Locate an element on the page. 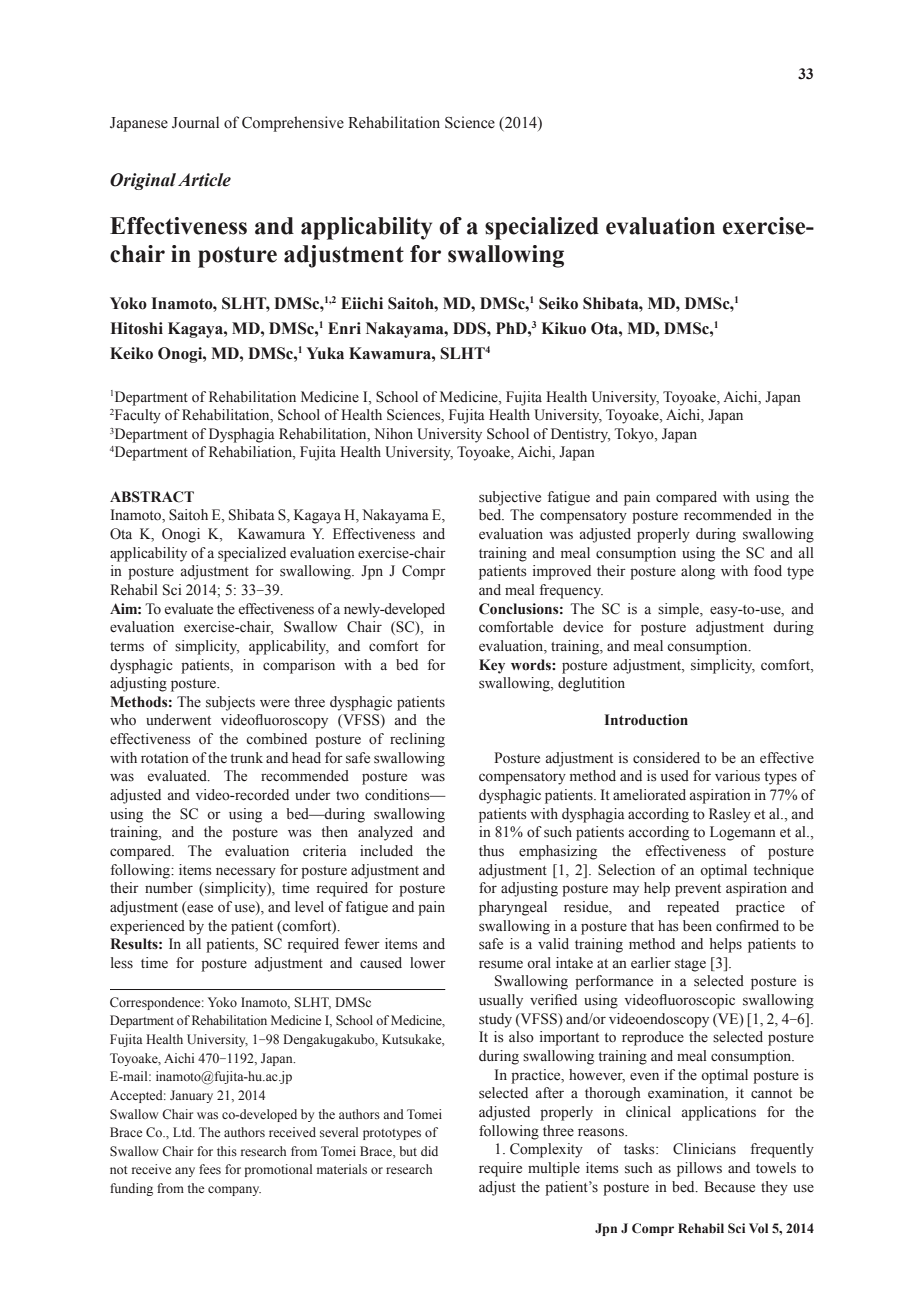  Seiko is located at coordinates (558, 303).
